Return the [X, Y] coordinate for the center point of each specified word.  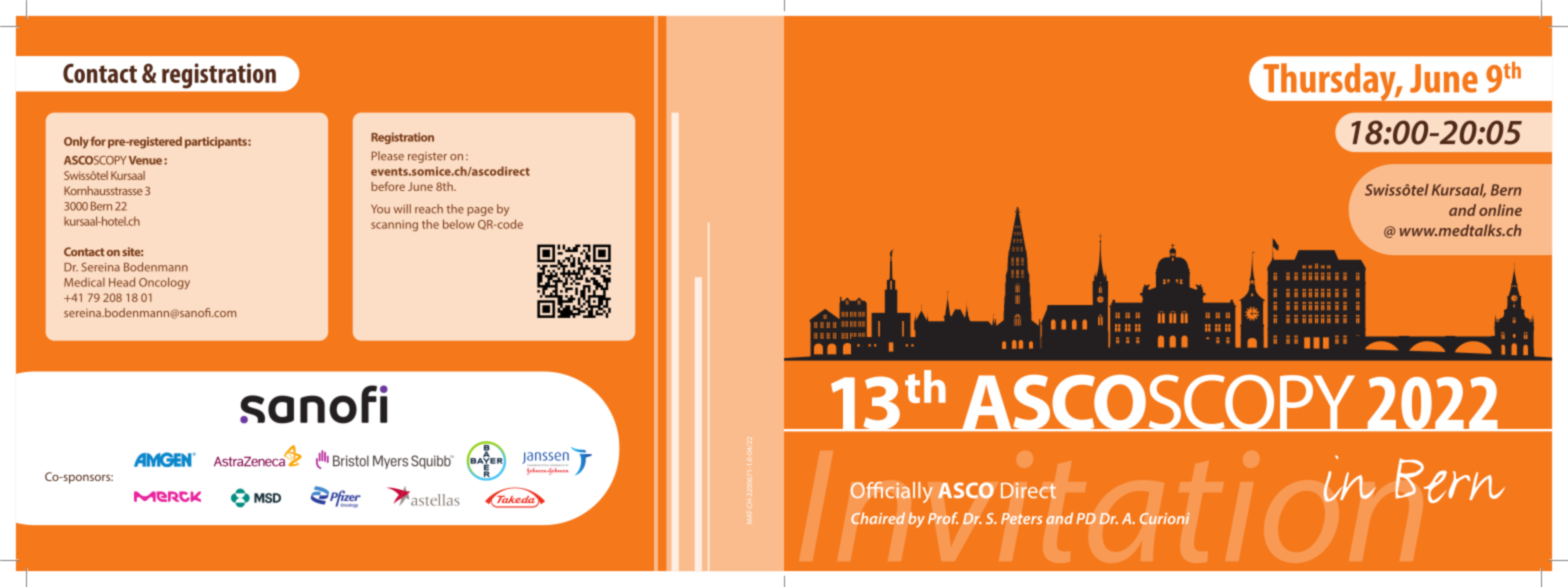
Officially [891, 492]
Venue [145, 160]
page [480, 211]
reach [429, 209]
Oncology [164, 283]
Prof [943, 518]
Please [388, 156]
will [402, 208]
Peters [1022, 519]
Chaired [878, 518]
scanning [394, 225]
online [1500, 210]
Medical [84, 282]
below [459, 224]
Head [122, 282]
